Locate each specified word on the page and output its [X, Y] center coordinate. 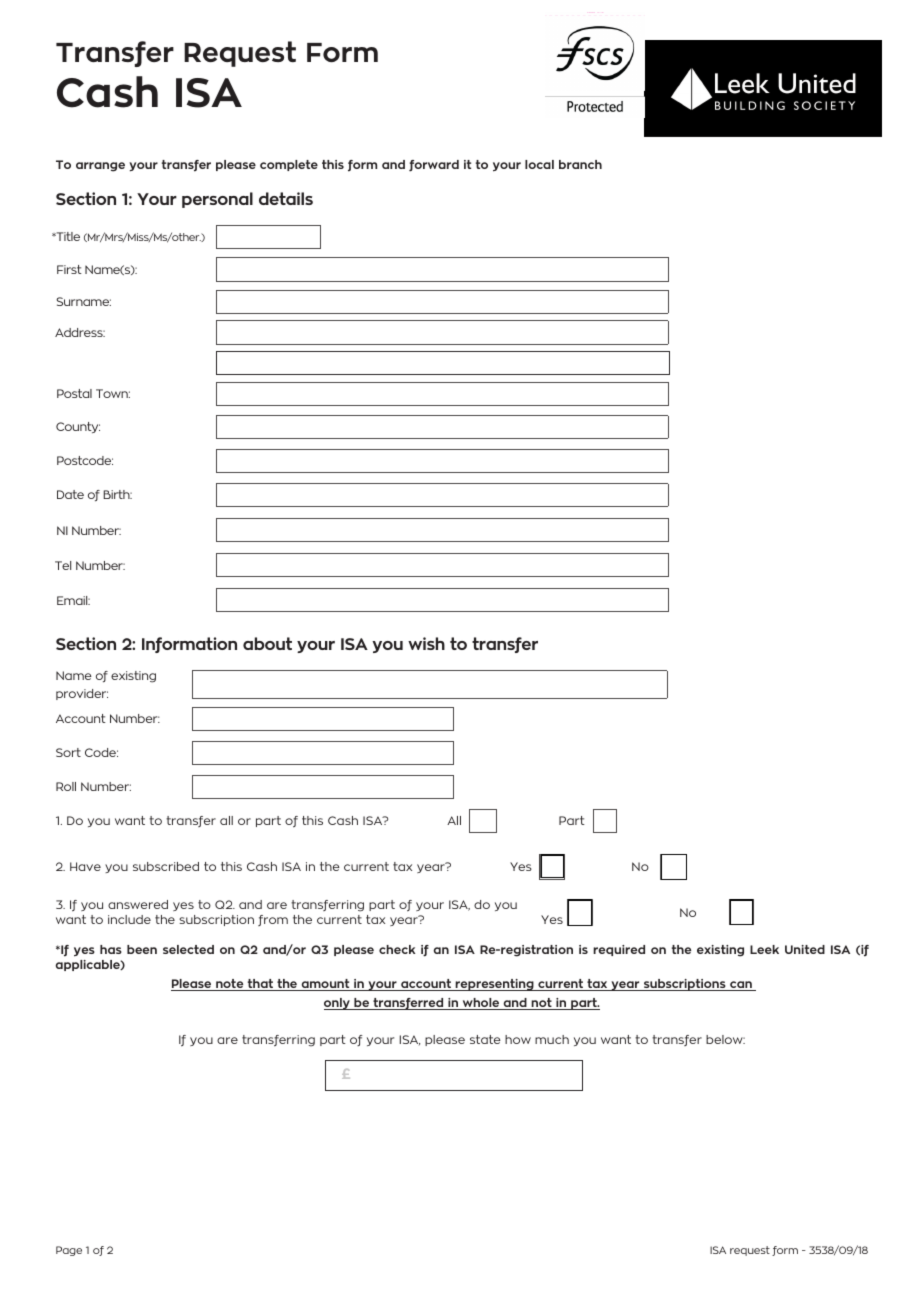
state [485, 1039]
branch [580, 164]
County [78, 427]
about [267, 643]
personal [217, 200]
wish [426, 643]
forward [434, 166]
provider [82, 694]
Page [69, 1251]
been [142, 949]
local [539, 164]
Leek [764, 949]
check [397, 949]
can [741, 986]
